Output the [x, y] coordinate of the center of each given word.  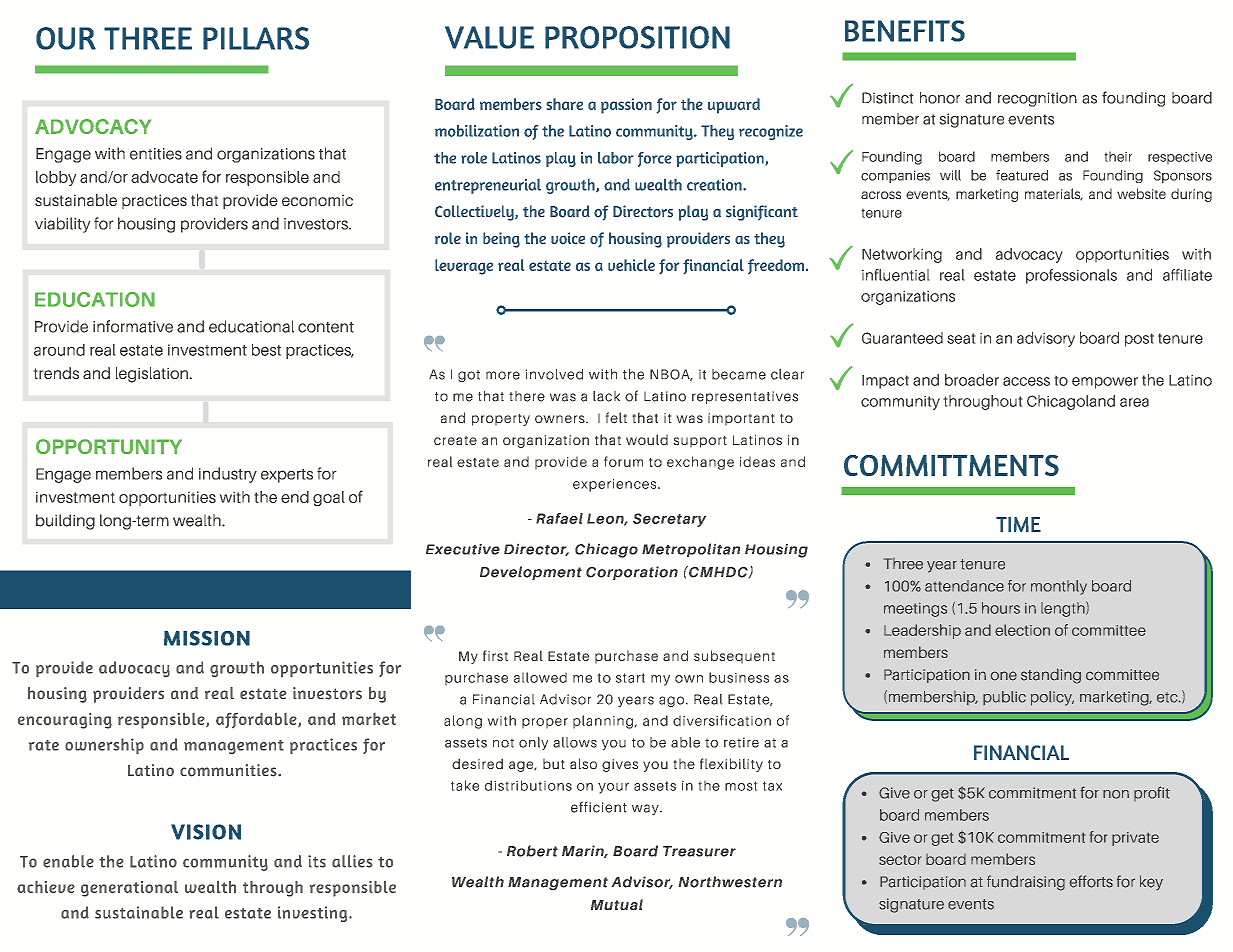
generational [129, 889]
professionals [1071, 276]
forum [623, 461]
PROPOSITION [637, 37]
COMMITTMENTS [951, 465]
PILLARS [256, 38]
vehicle [631, 265]
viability [63, 225]
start [630, 678]
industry [228, 475]
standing [1051, 676]
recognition [1037, 99]
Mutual [617, 904]
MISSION [207, 638]
